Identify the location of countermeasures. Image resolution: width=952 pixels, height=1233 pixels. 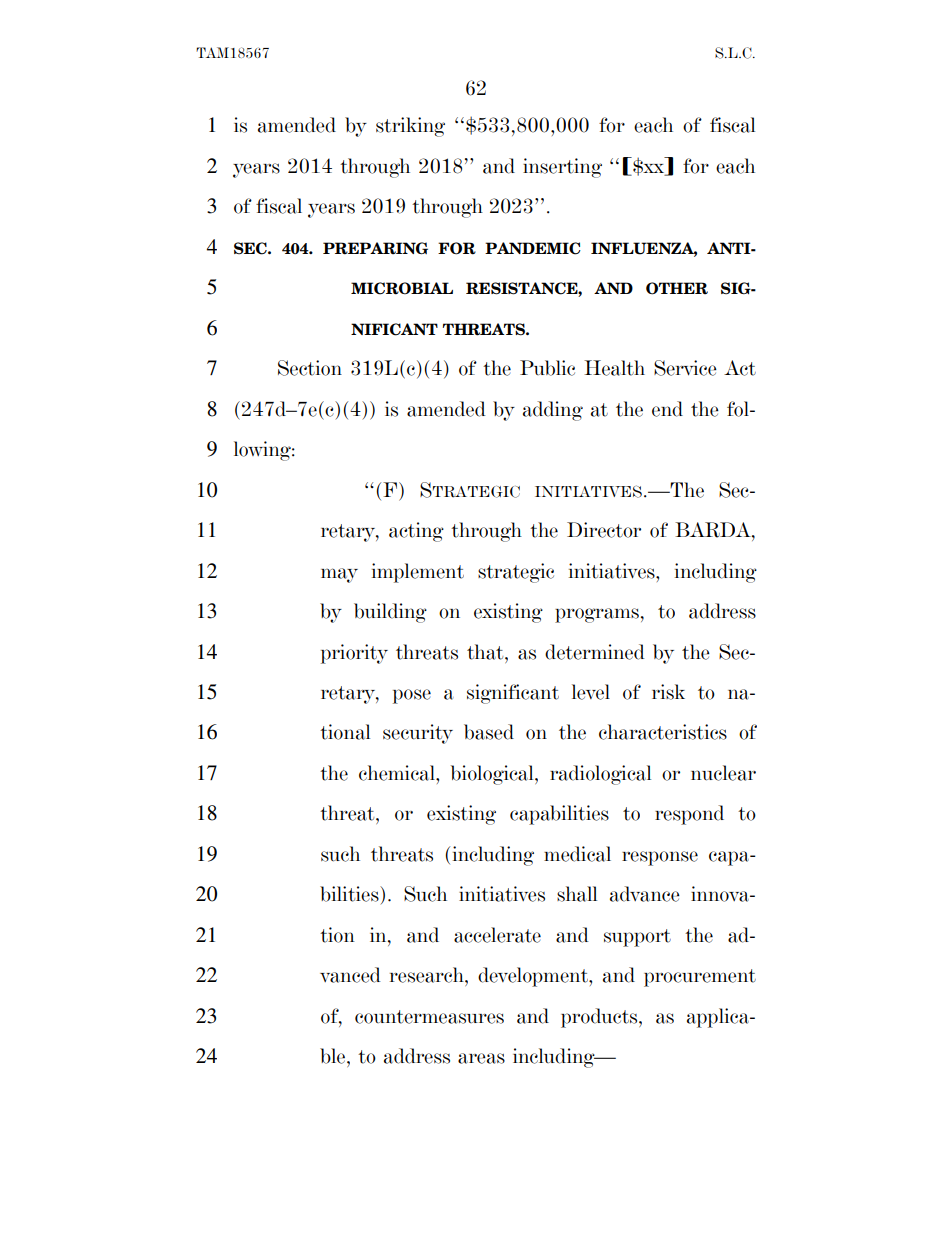
(429, 1017).
